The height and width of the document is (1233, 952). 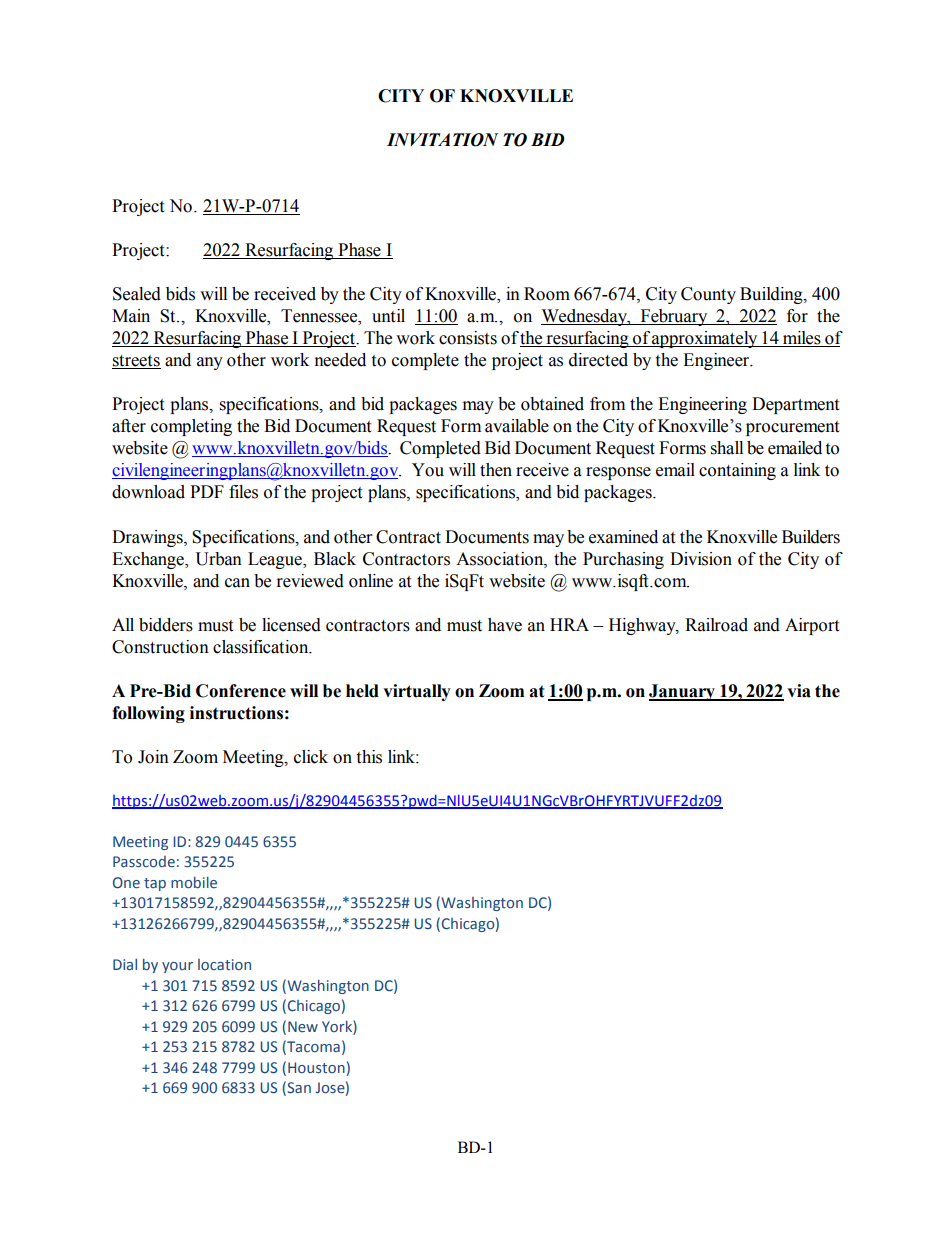 I want to click on have, so click(x=505, y=625).
